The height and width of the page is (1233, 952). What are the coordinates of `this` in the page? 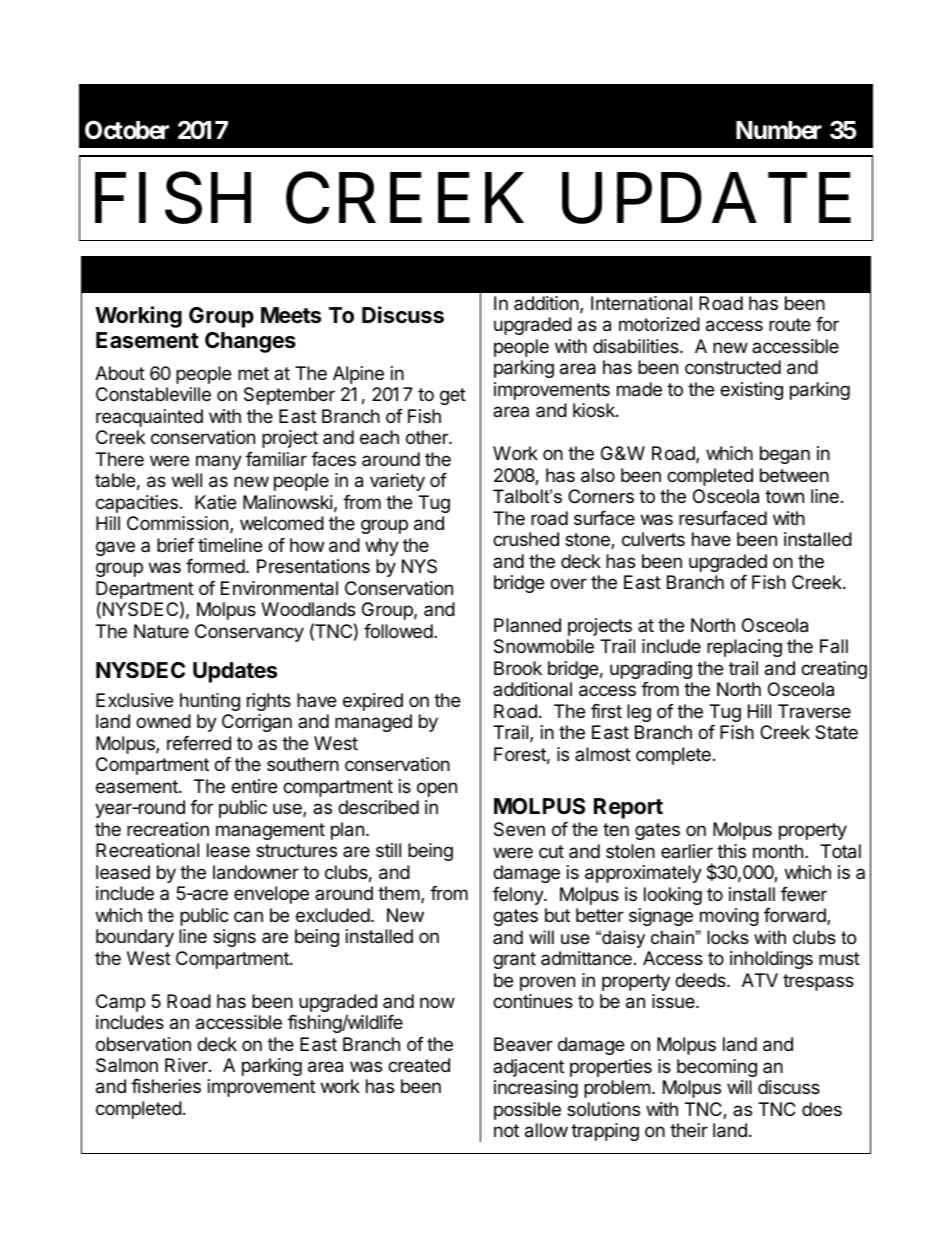 It's located at (731, 851).
